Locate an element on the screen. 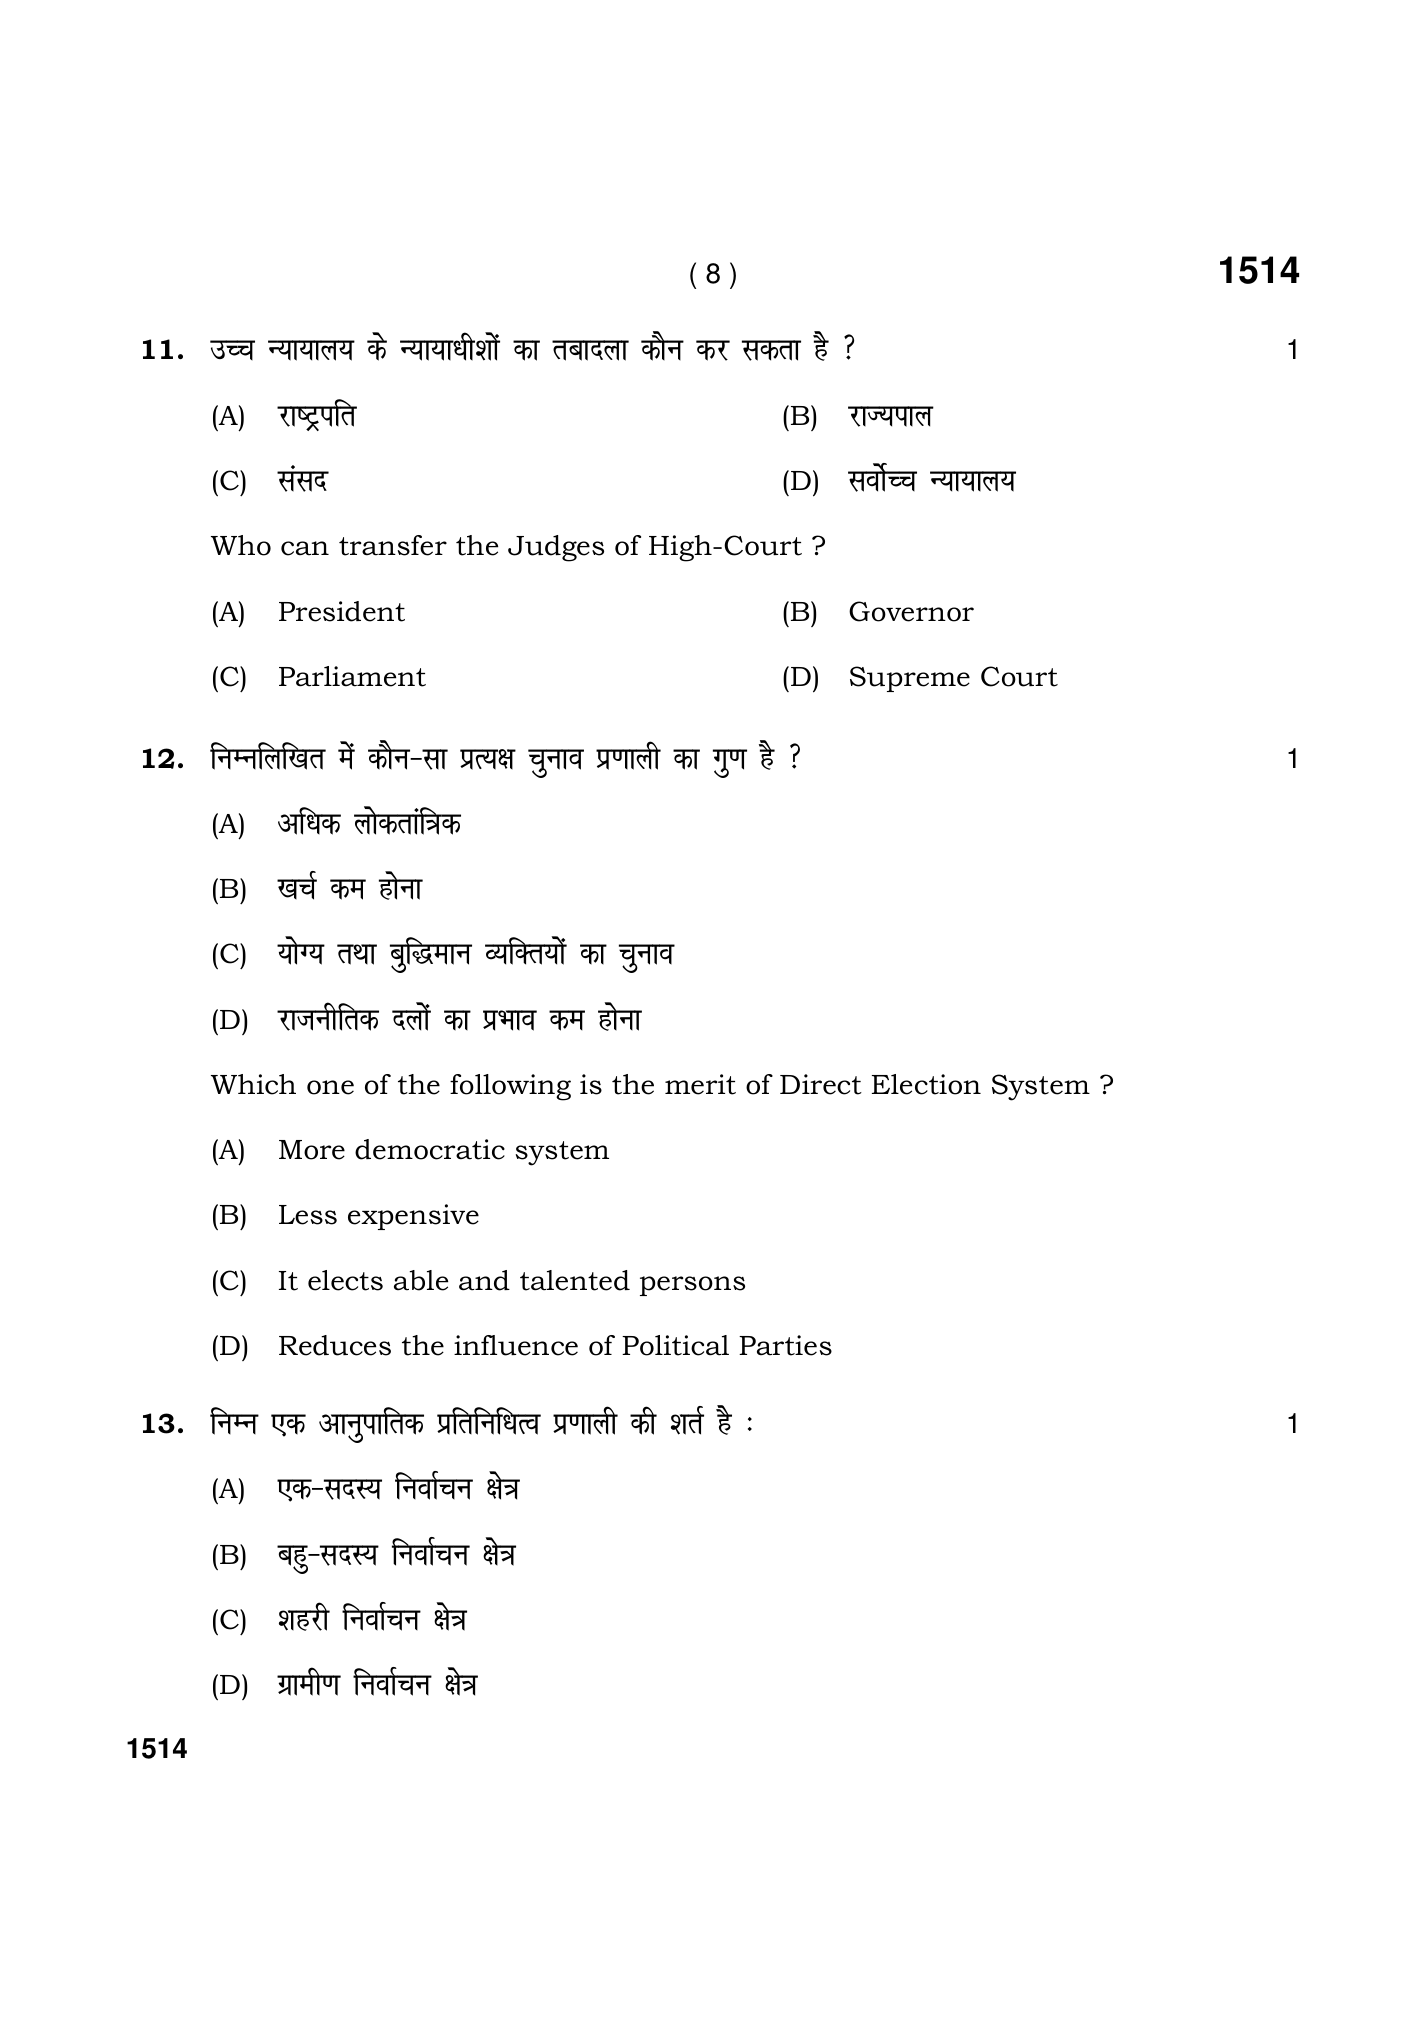  Election is located at coordinates (926, 1084).
